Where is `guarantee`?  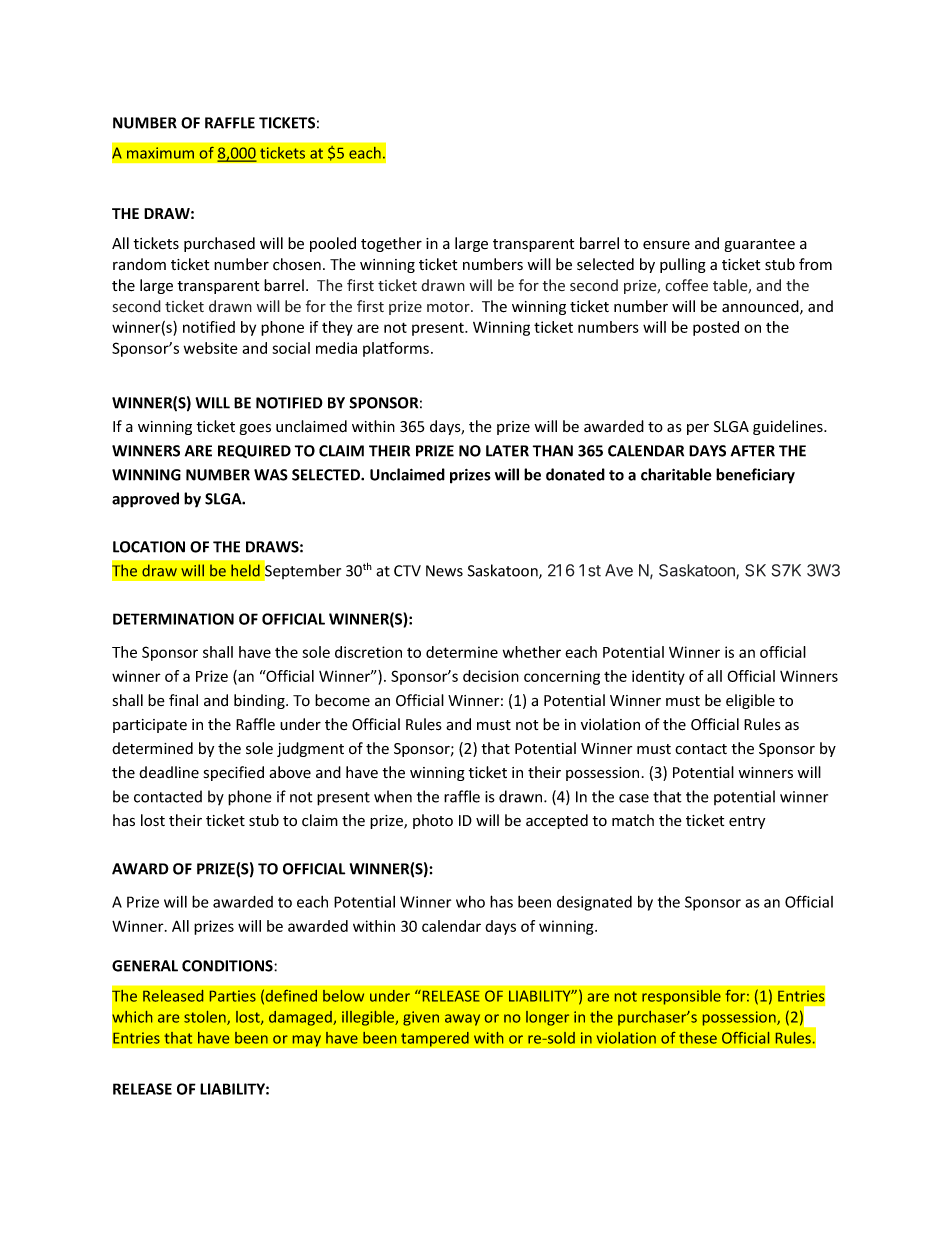 guarantee is located at coordinates (760, 245).
